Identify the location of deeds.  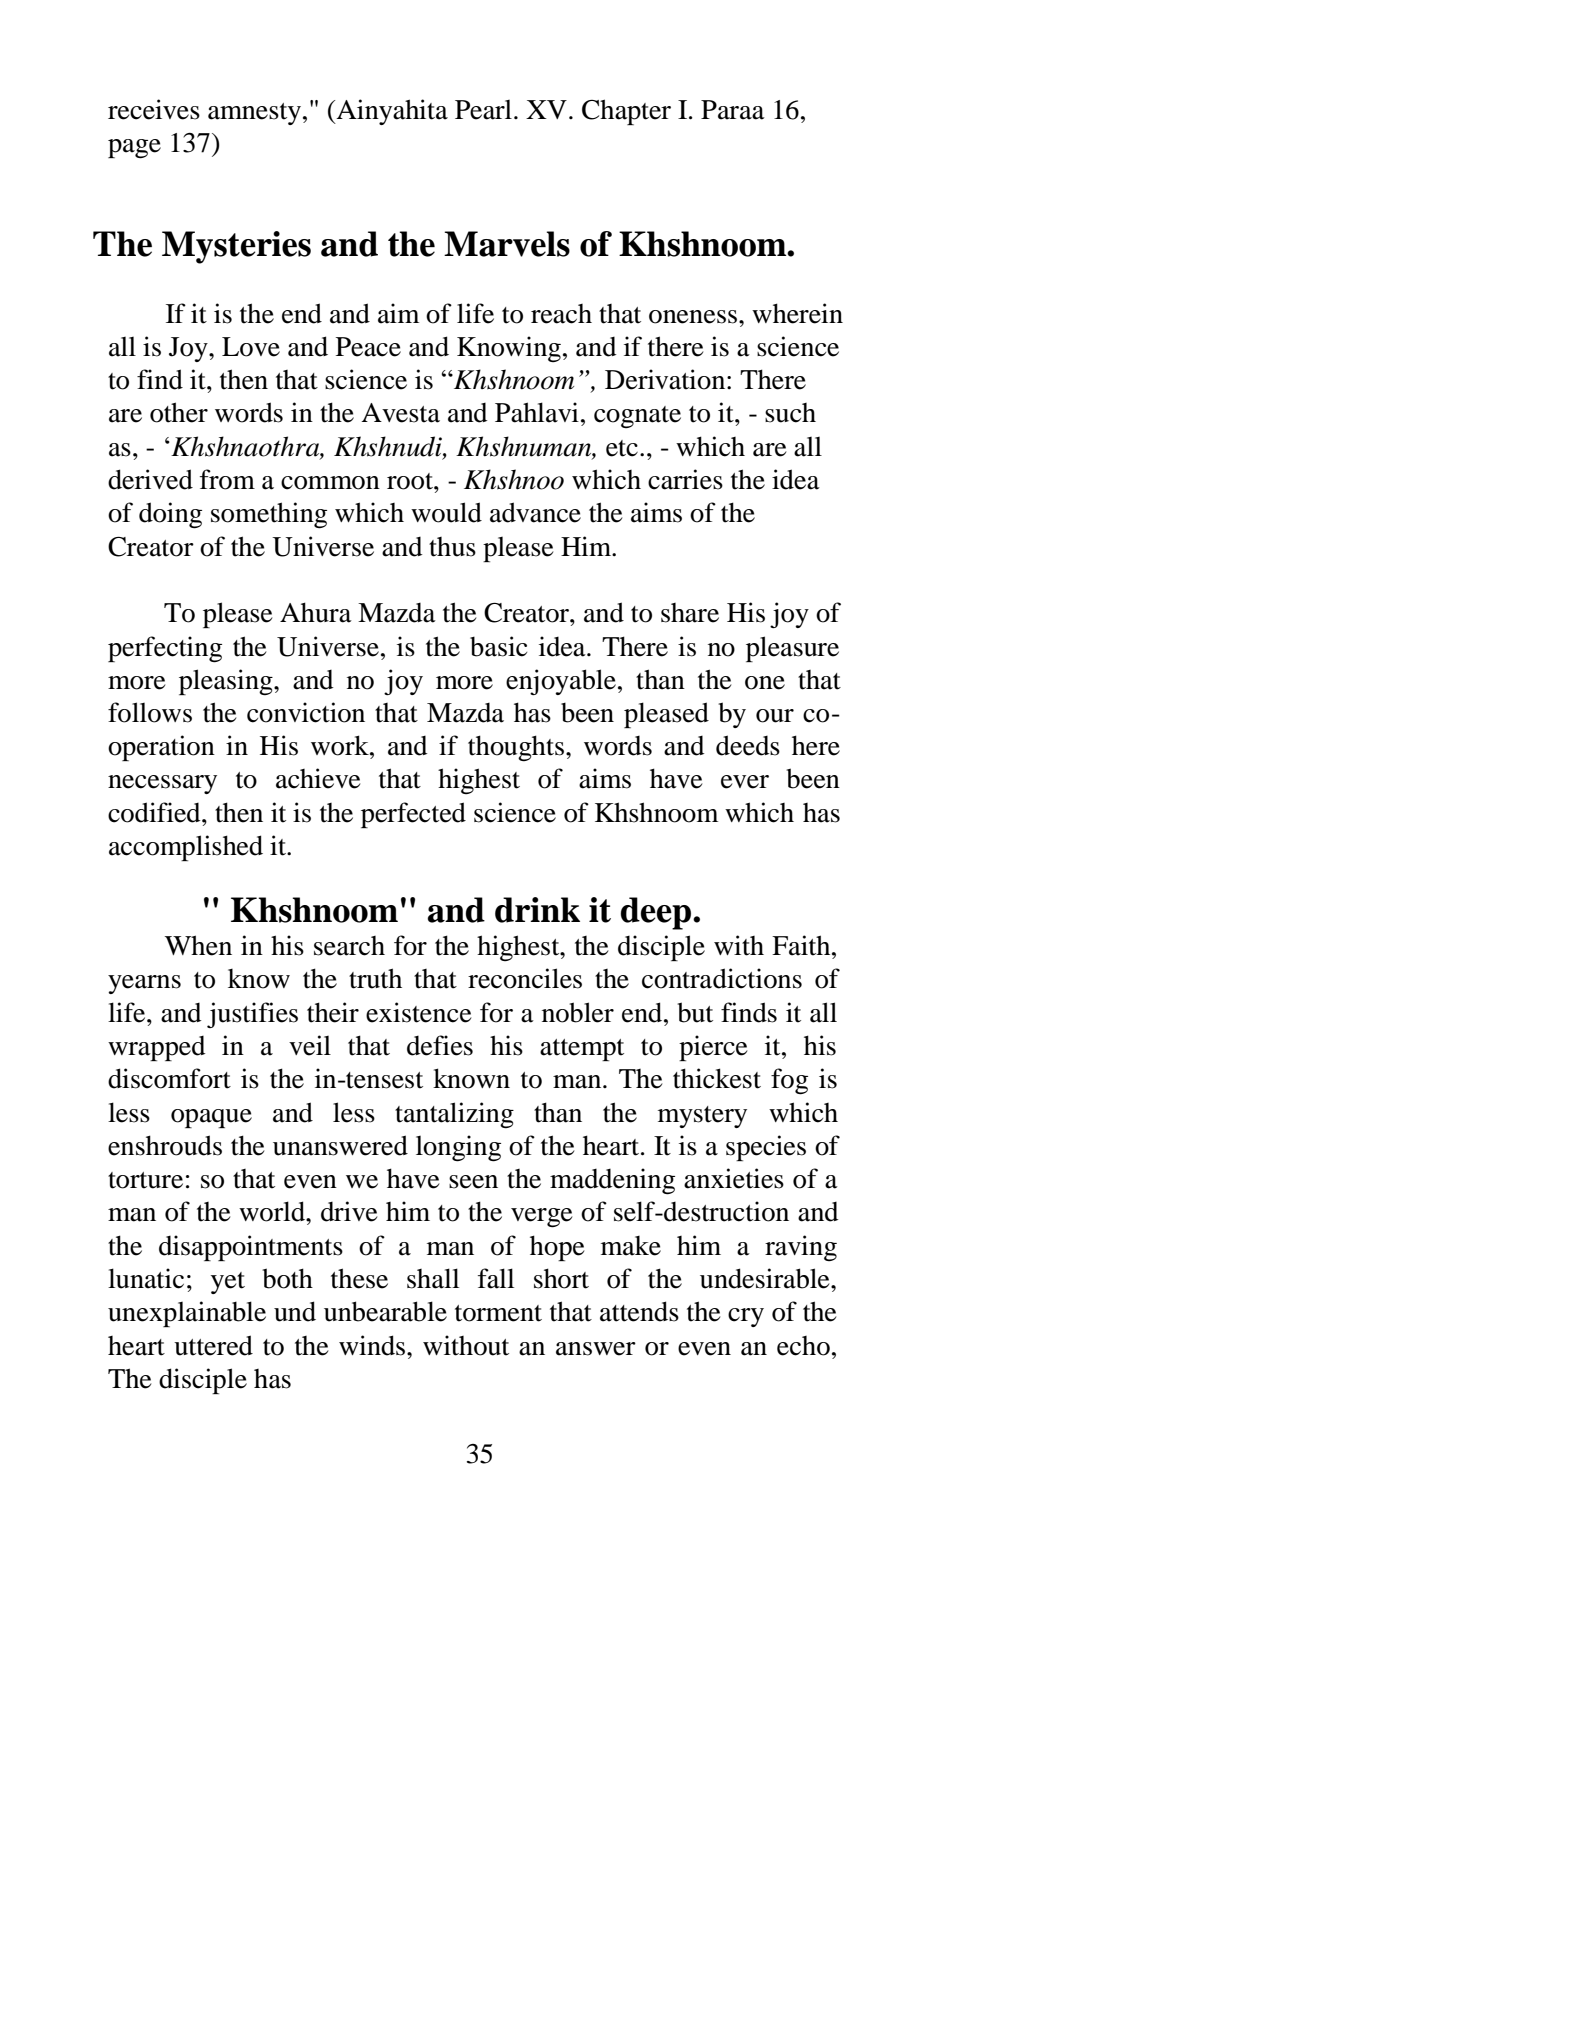
(748, 745).
